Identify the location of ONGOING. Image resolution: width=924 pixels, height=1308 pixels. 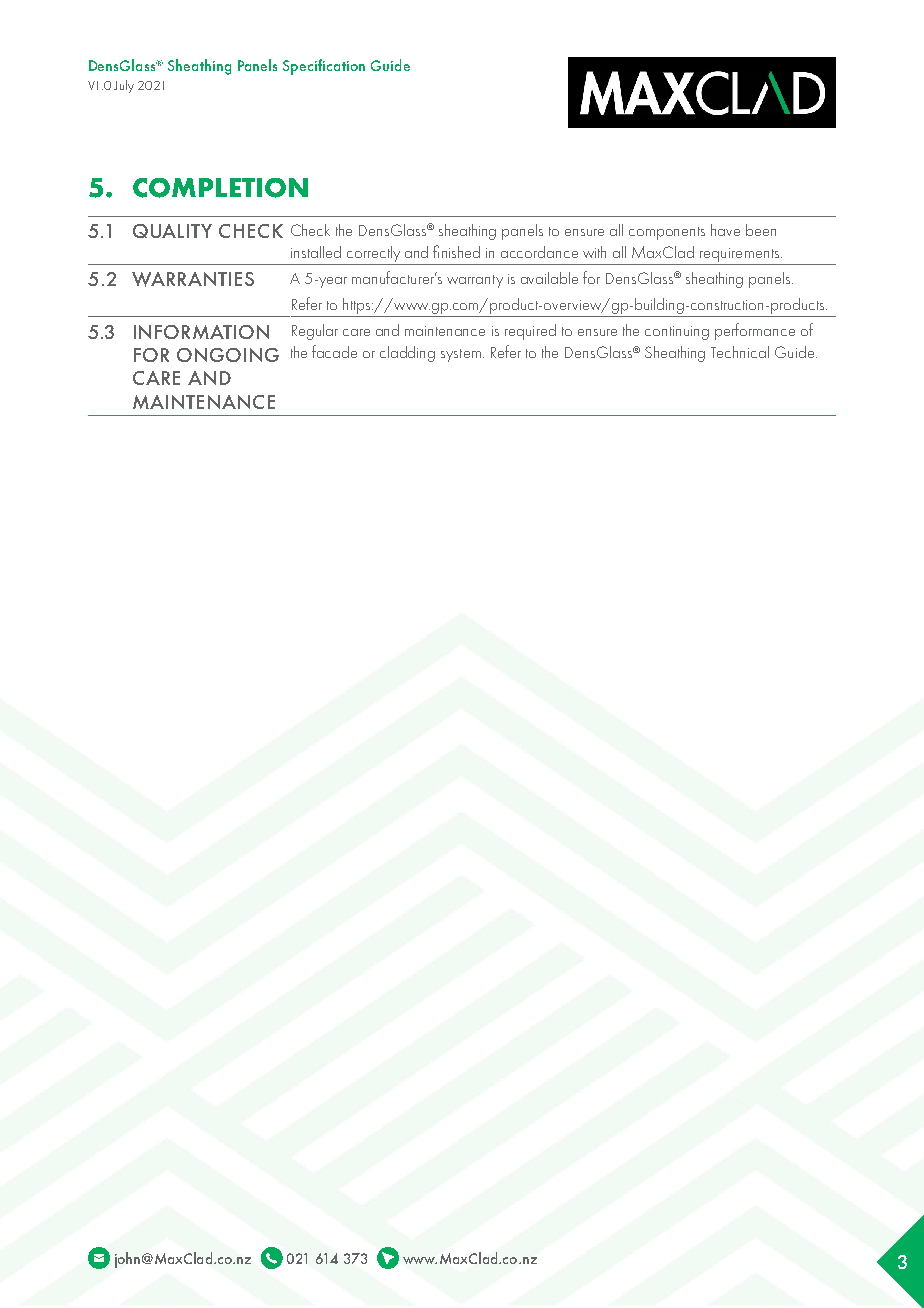
(228, 355).
